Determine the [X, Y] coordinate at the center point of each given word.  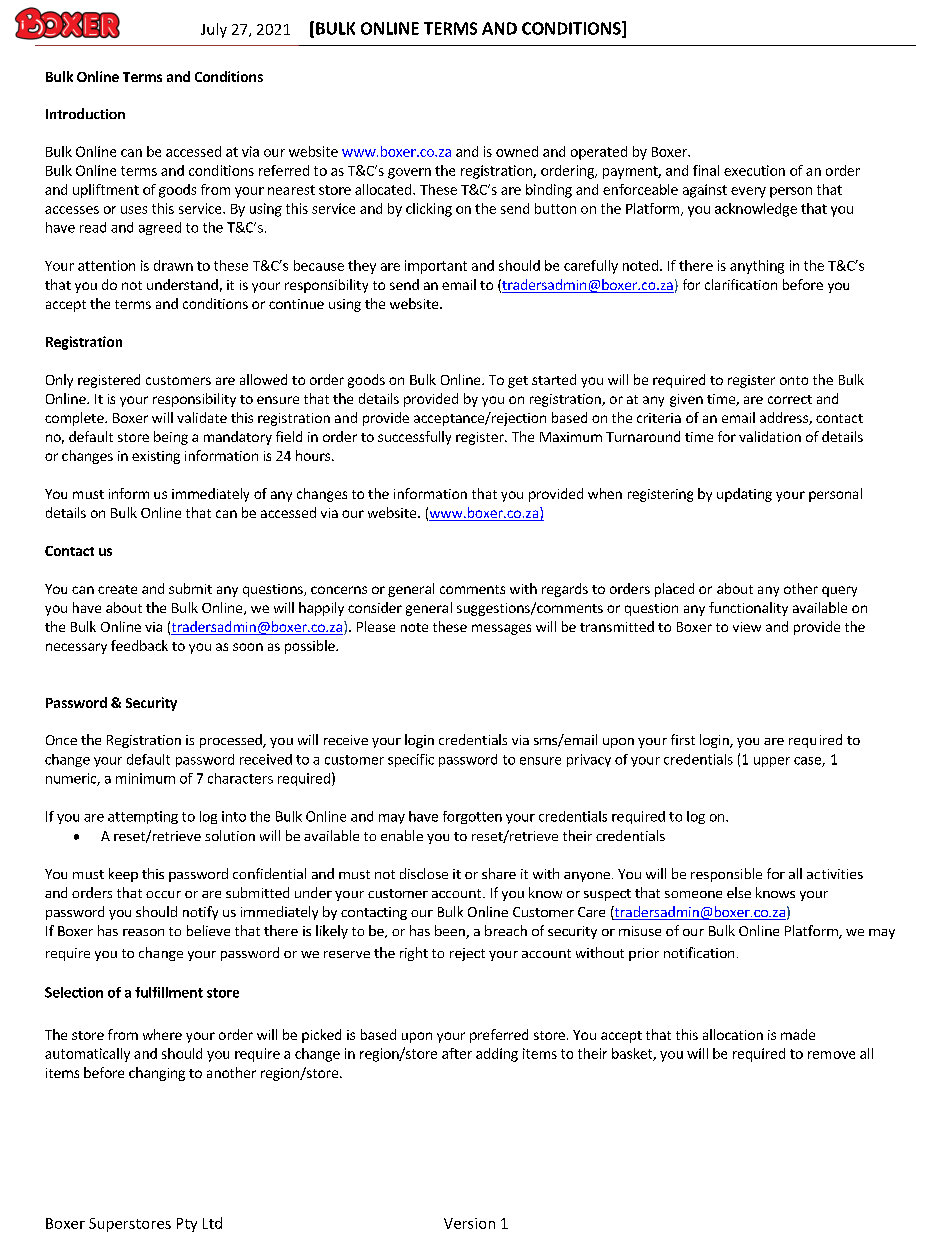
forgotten [472, 817]
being [171, 438]
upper [772, 762]
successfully [414, 438]
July [214, 30]
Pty [187, 1225]
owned [517, 151]
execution [754, 170]
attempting [143, 817]
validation [770, 436]
